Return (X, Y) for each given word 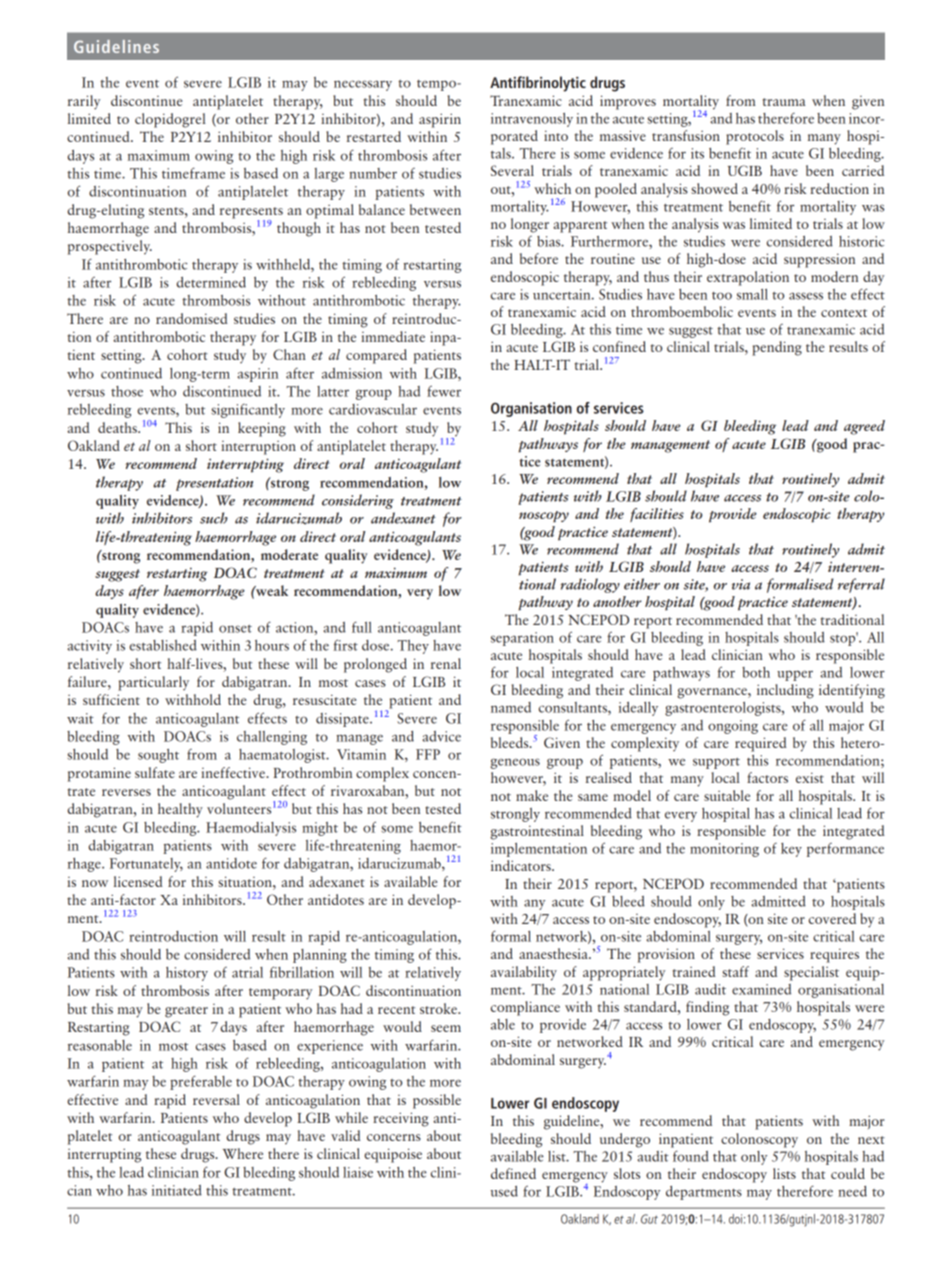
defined (513, 1173)
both (756, 672)
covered (832, 918)
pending (777, 348)
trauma (784, 102)
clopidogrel (170, 120)
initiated (177, 1190)
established (163, 645)
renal (446, 663)
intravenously (532, 120)
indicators (522, 865)
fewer (444, 391)
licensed (138, 881)
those (127, 391)
